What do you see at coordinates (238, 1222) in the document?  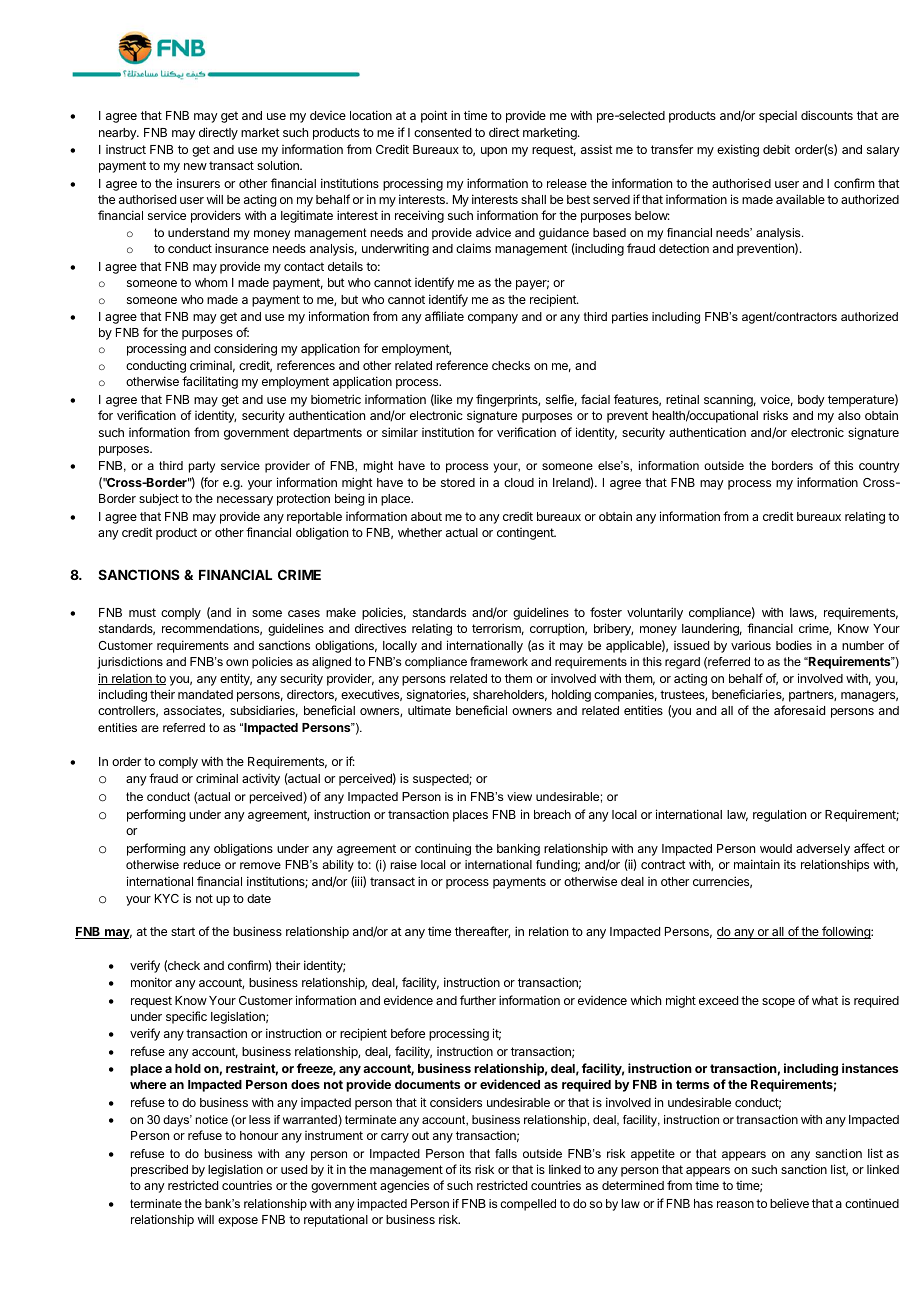 I see `expose` at bounding box center [238, 1222].
